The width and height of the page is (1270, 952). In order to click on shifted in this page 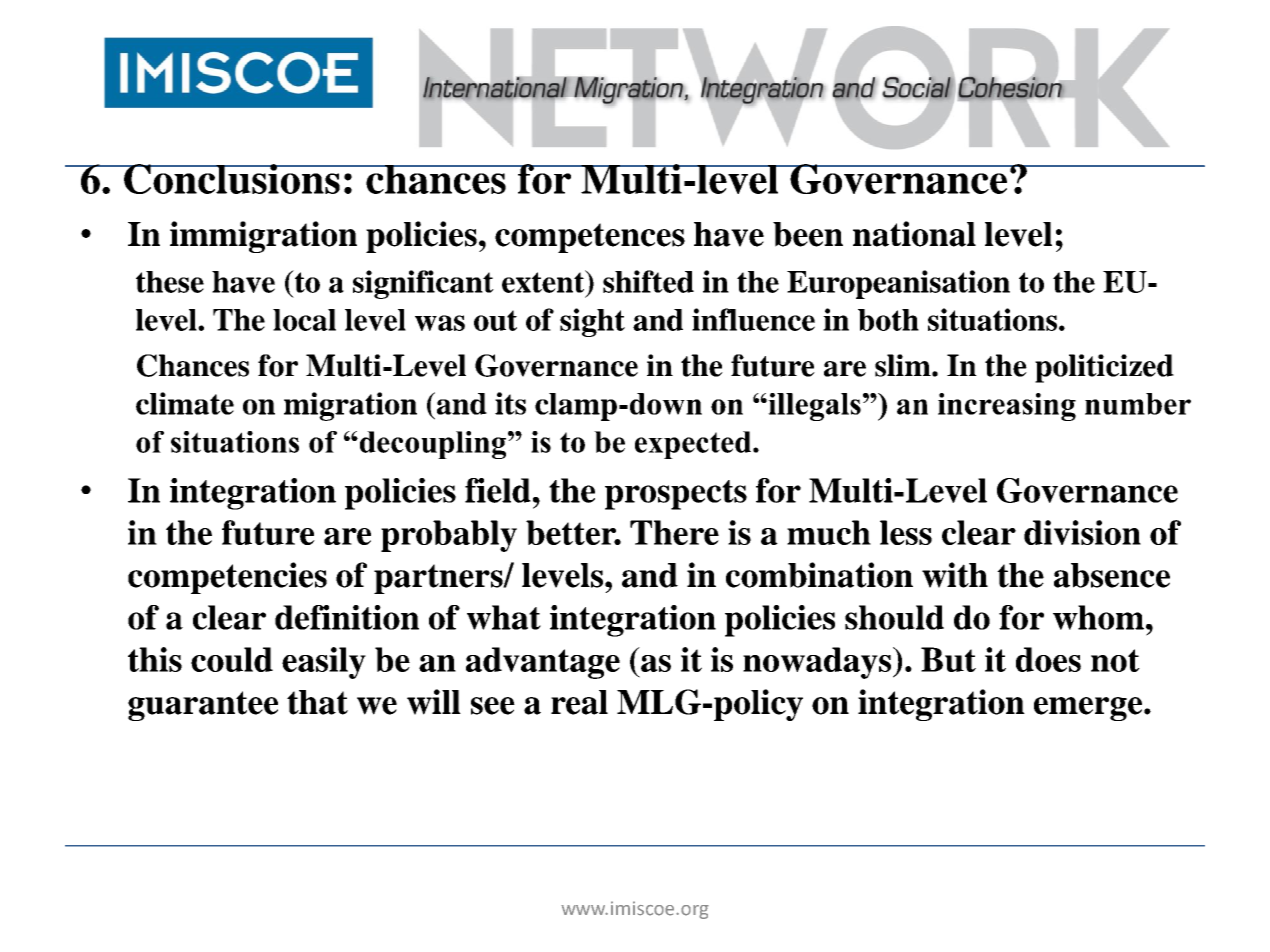, I will do `click(648, 281)`.
